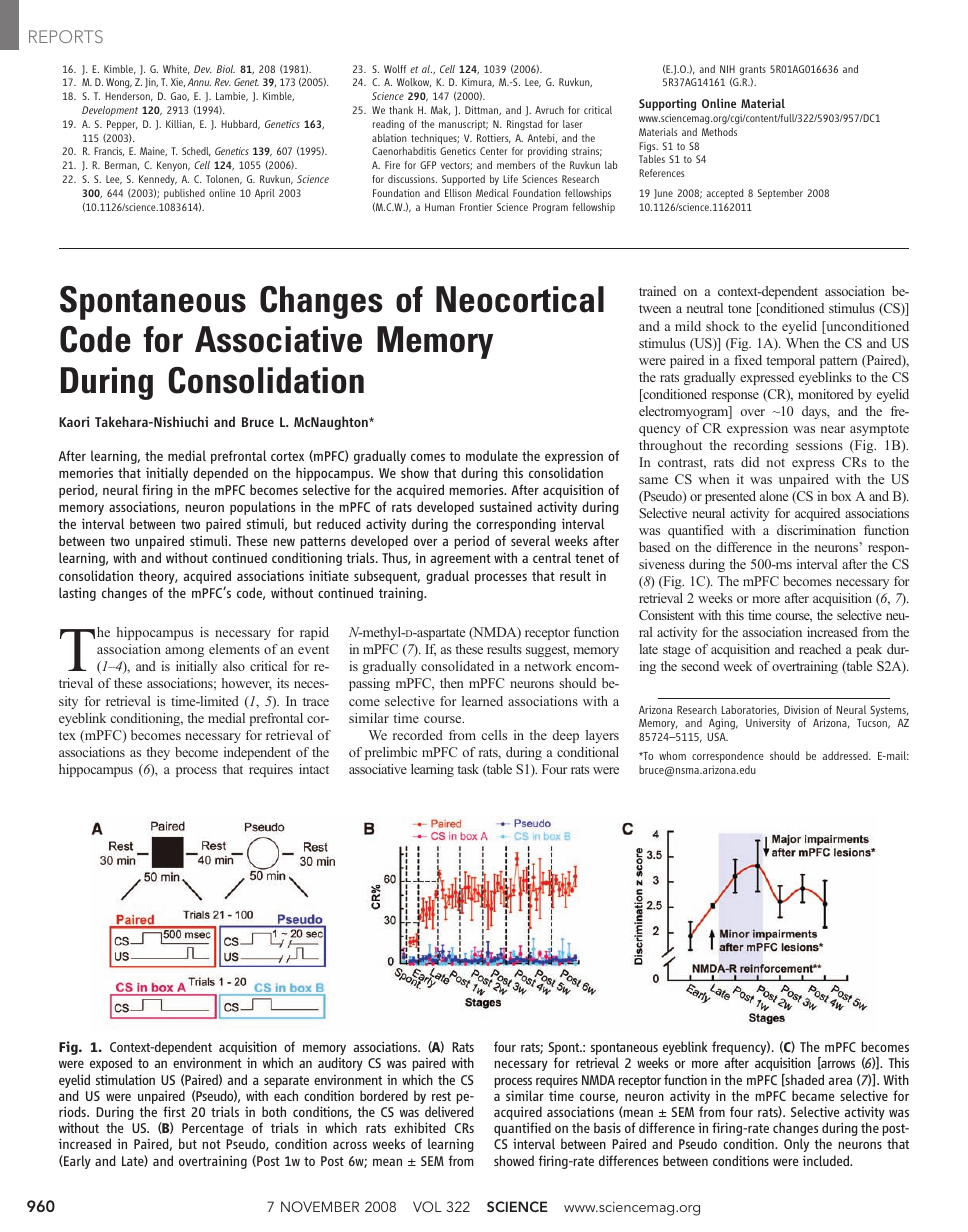 This image has height=1232, width=968. What do you see at coordinates (476, 207) in the image?
I see `Frontier` at bounding box center [476, 207].
